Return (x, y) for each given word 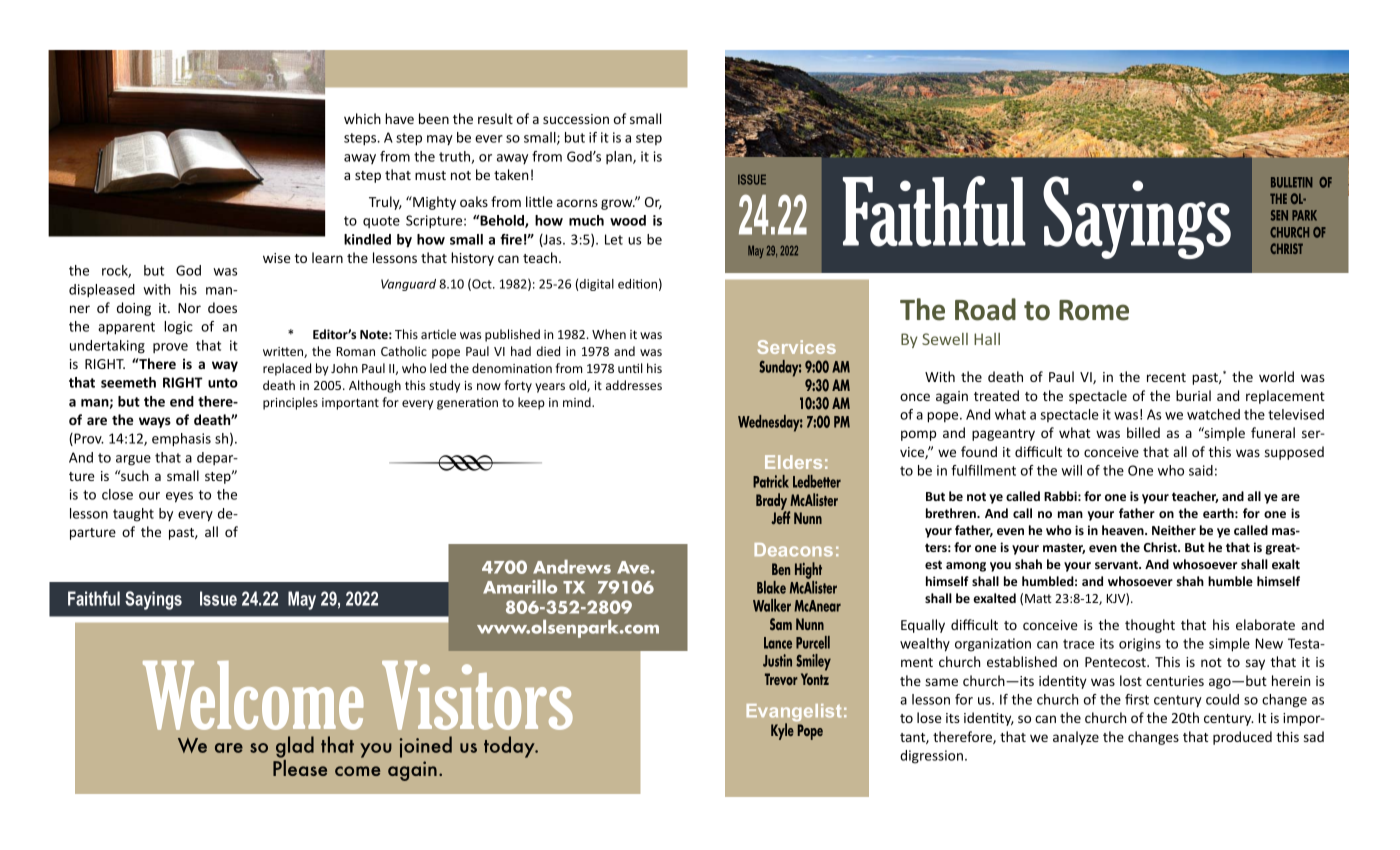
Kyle (782, 731)
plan (620, 157)
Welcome (253, 695)
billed (1143, 432)
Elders (793, 462)
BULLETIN (1291, 182)
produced (1242, 738)
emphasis (181, 440)
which (362, 118)
